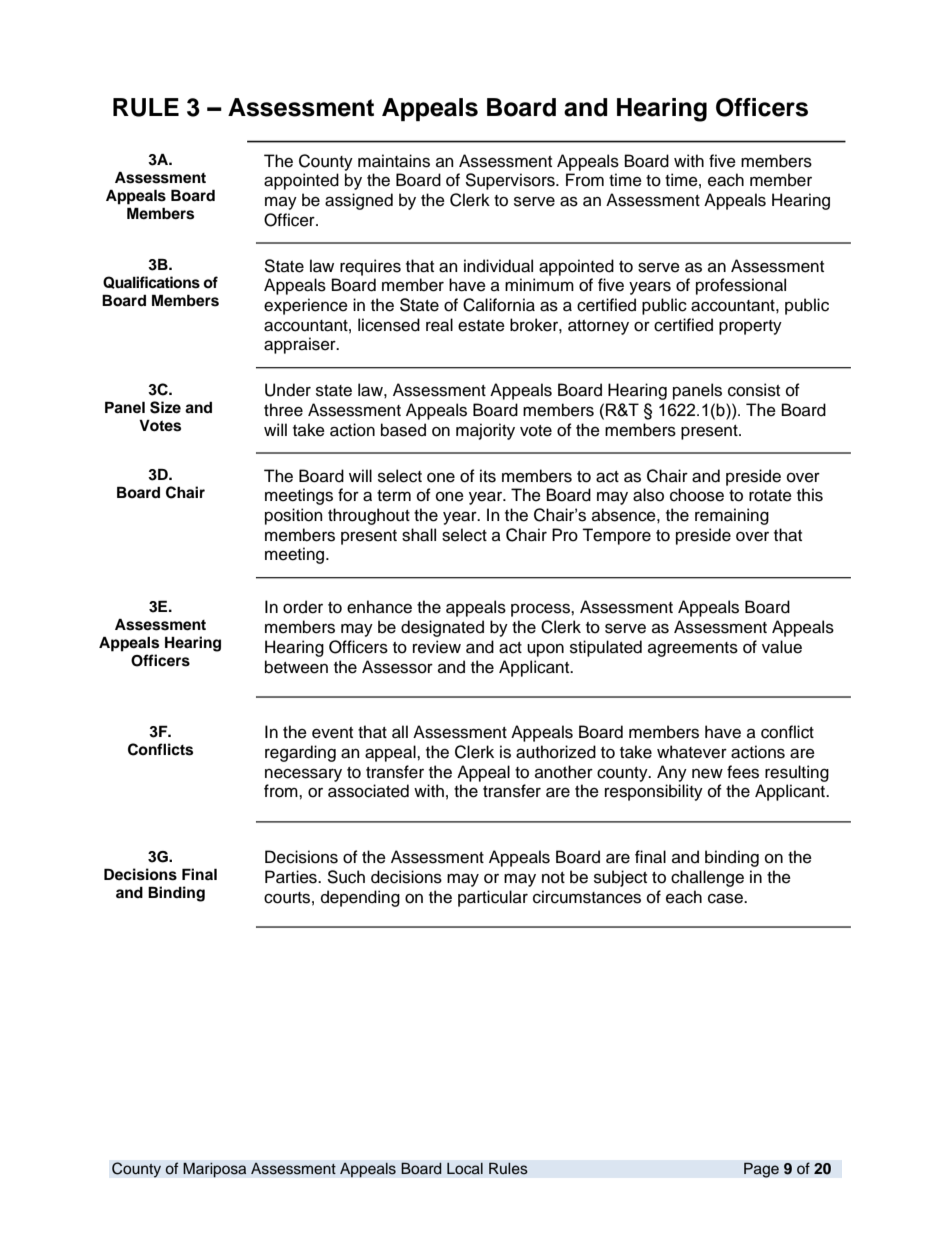 The width and height of the image is (952, 1233). I want to click on Supervisors, so click(511, 181).
